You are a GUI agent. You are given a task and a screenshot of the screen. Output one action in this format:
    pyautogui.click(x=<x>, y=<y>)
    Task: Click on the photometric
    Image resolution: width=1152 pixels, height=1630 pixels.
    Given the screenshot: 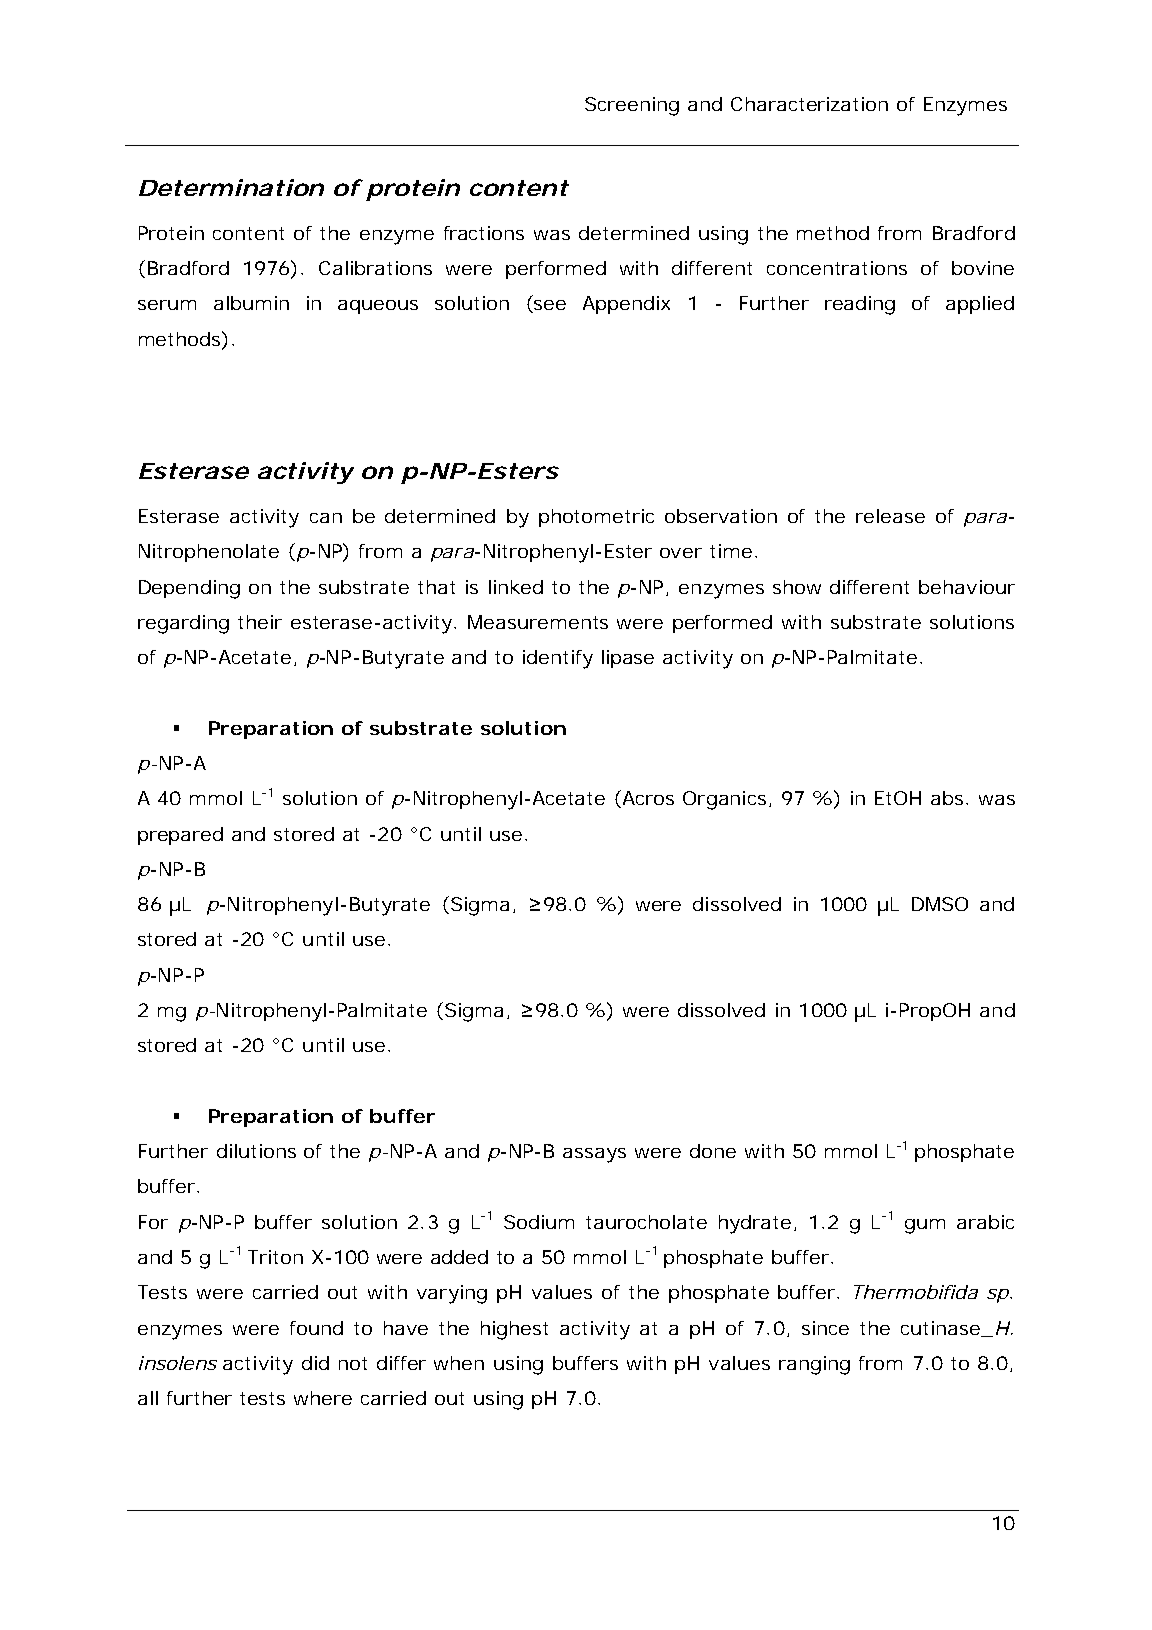 What is the action you would take?
    pyautogui.click(x=596, y=518)
